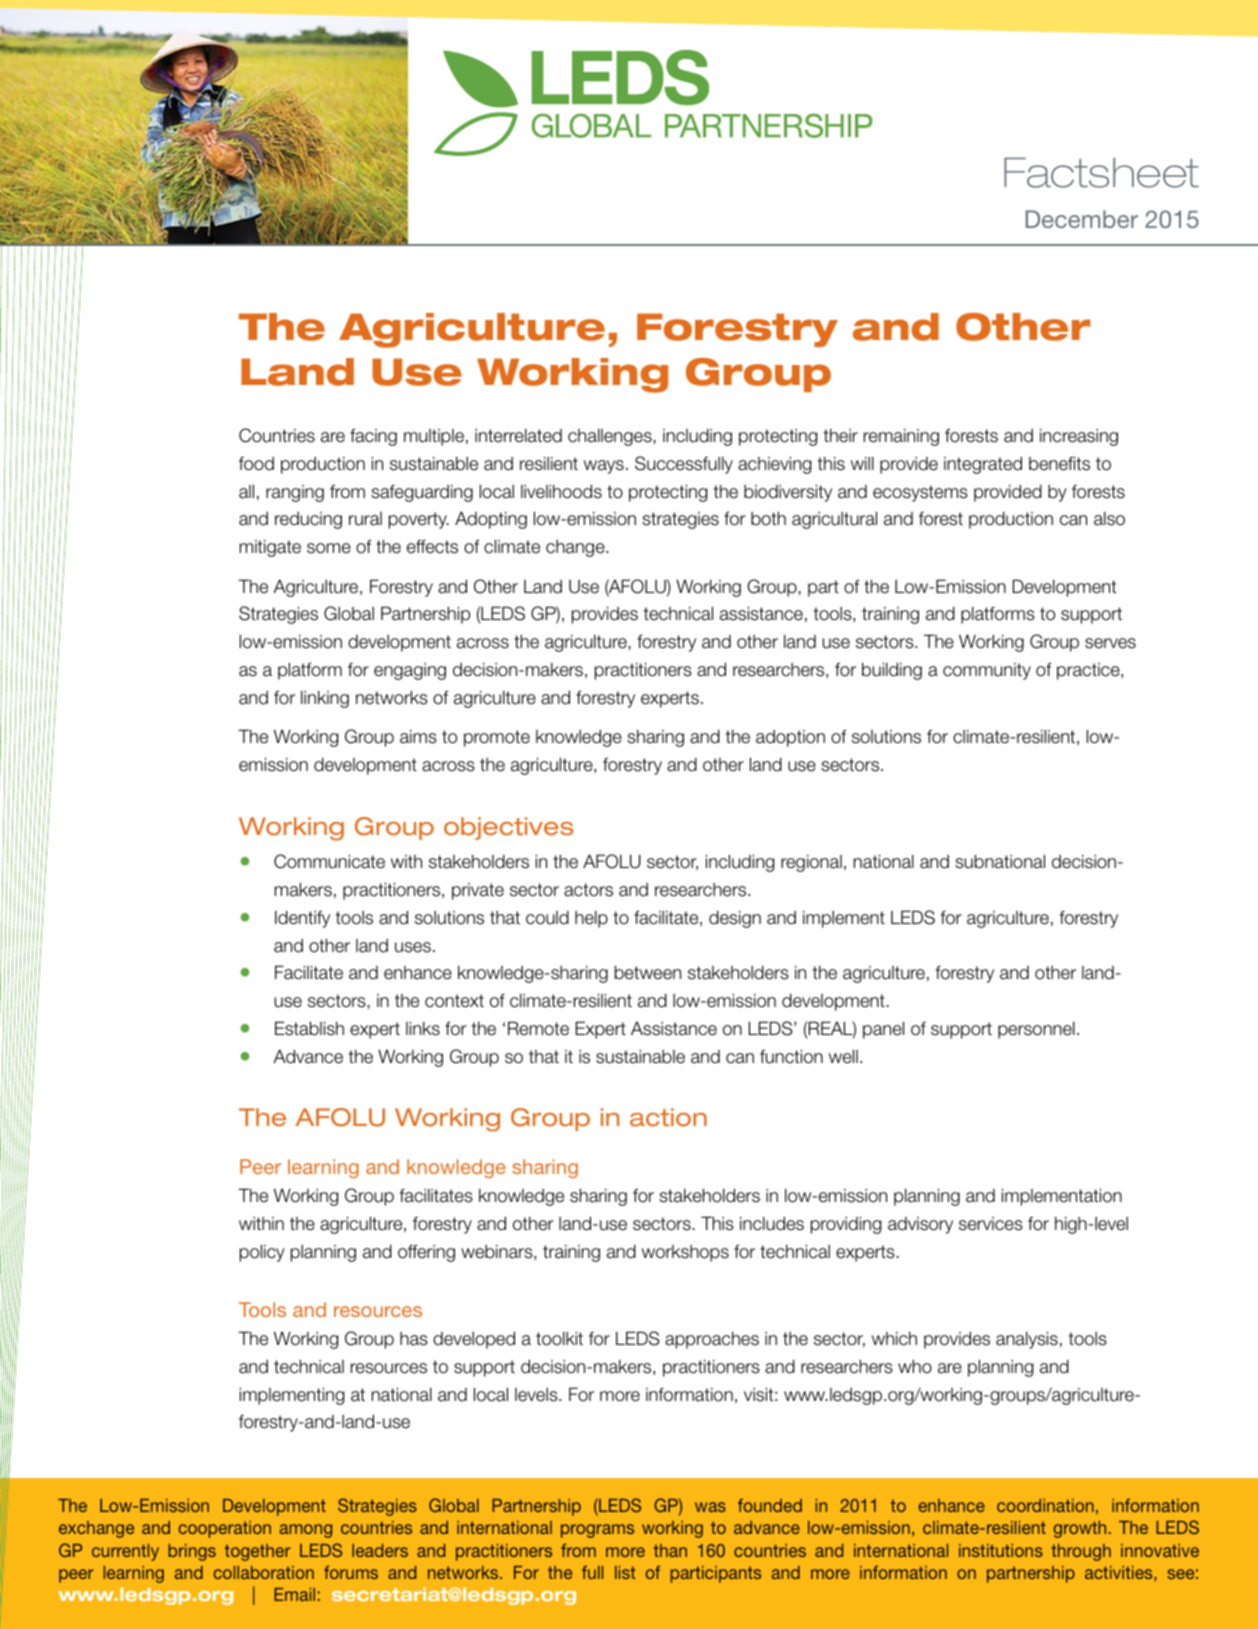 This screenshot has height=1629, width=1258. What do you see at coordinates (1082, 219) in the screenshot?
I see `December` at bounding box center [1082, 219].
